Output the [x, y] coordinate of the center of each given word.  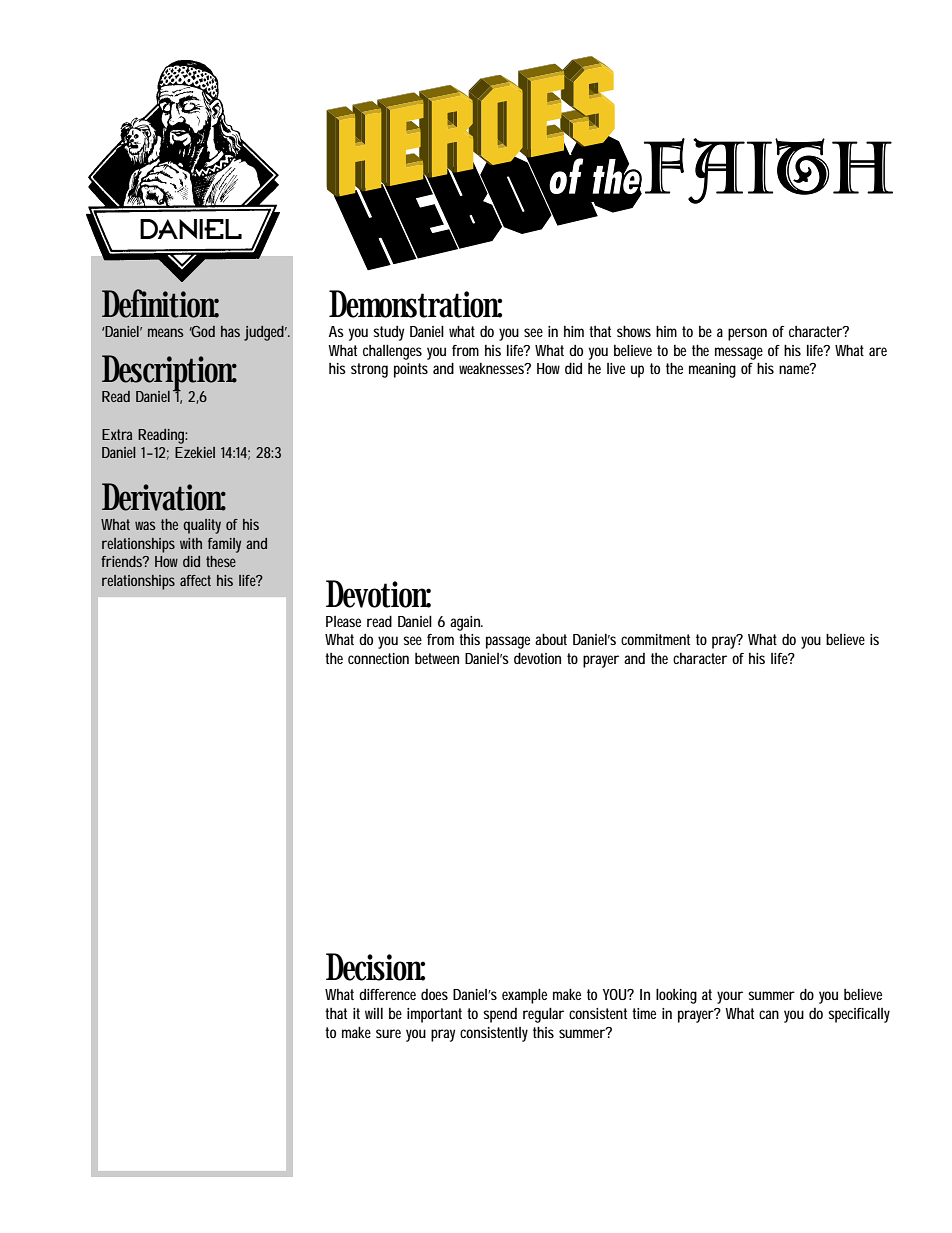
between [437, 658]
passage [508, 642]
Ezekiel [195, 452]
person [747, 334]
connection [378, 658]
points [411, 370]
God [202, 331]
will [374, 1013]
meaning [712, 370]
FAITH [767, 171]
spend [500, 1015]
